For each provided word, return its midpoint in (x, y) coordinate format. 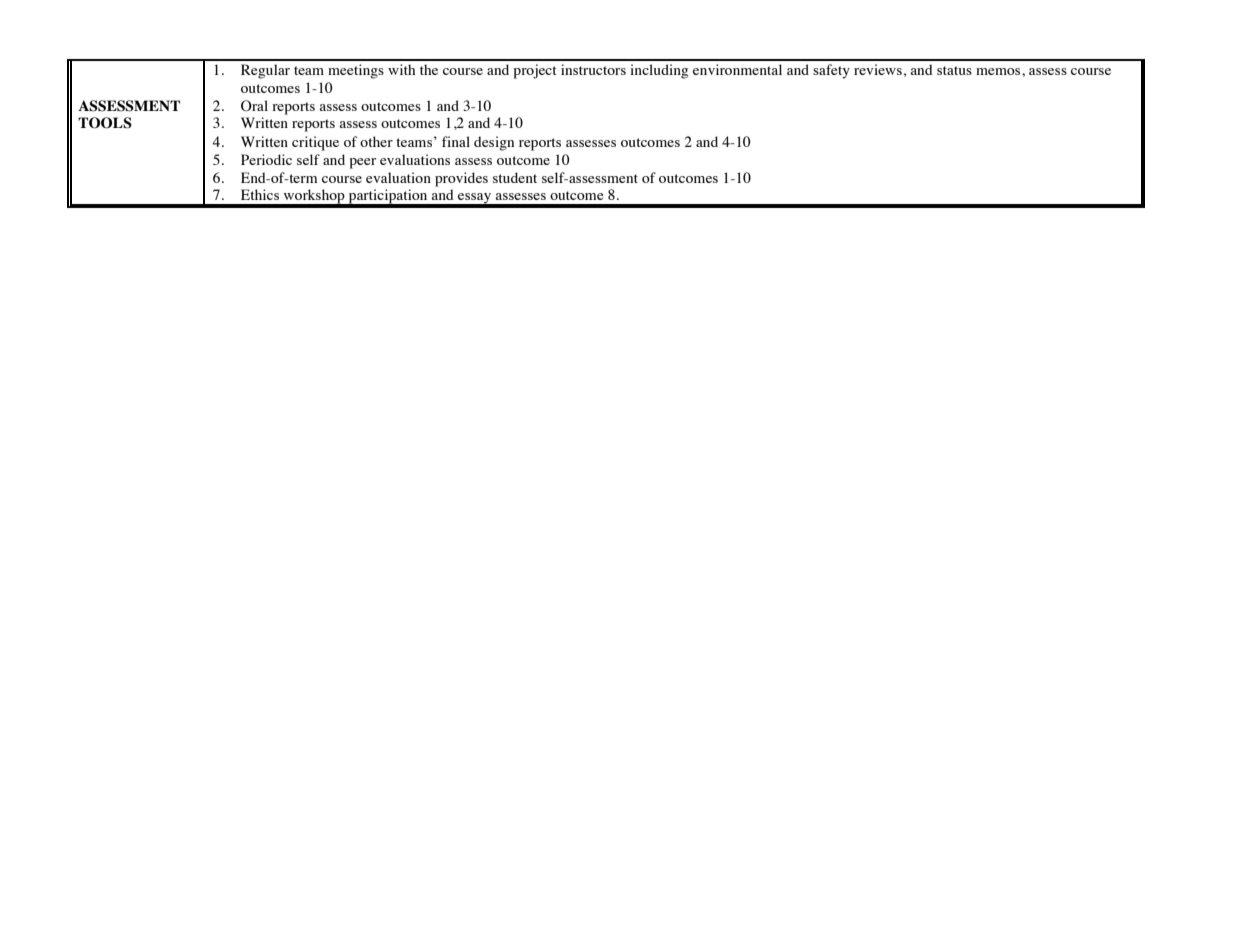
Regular (265, 71)
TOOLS (105, 123)
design (494, 143)
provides (461, 179)
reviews (878, 69)
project (535, 71)
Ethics (260, 194)
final (456, 141)
